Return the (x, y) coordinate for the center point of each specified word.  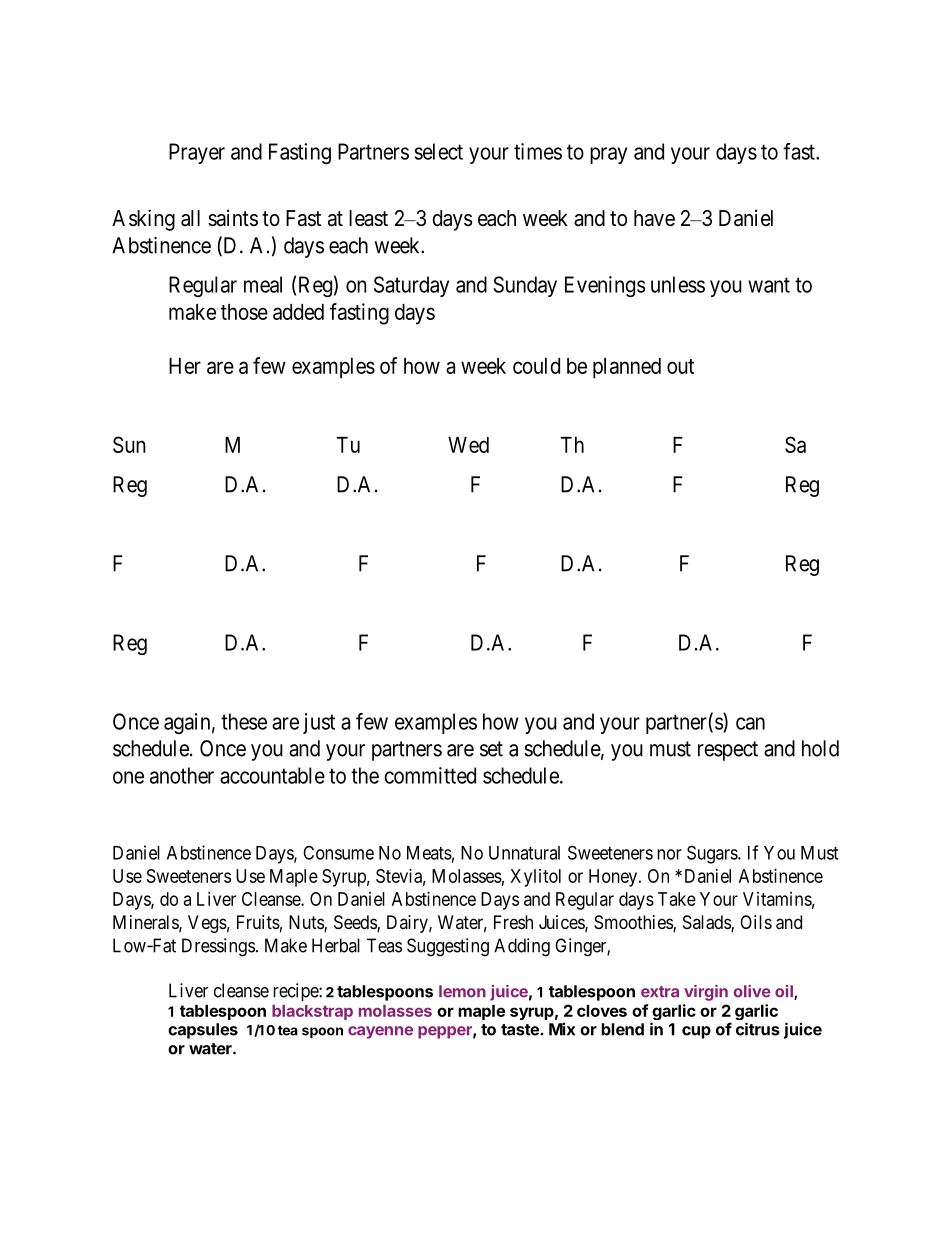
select (438, 151)
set (491, 749)
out (680, 366)
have (654, 218)
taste (521, 1030)
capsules (203, 1031)
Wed (468, 445)
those (244, 312)
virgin (706, 993)
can (750, 723)
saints (233, 218)
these (244, 721)
